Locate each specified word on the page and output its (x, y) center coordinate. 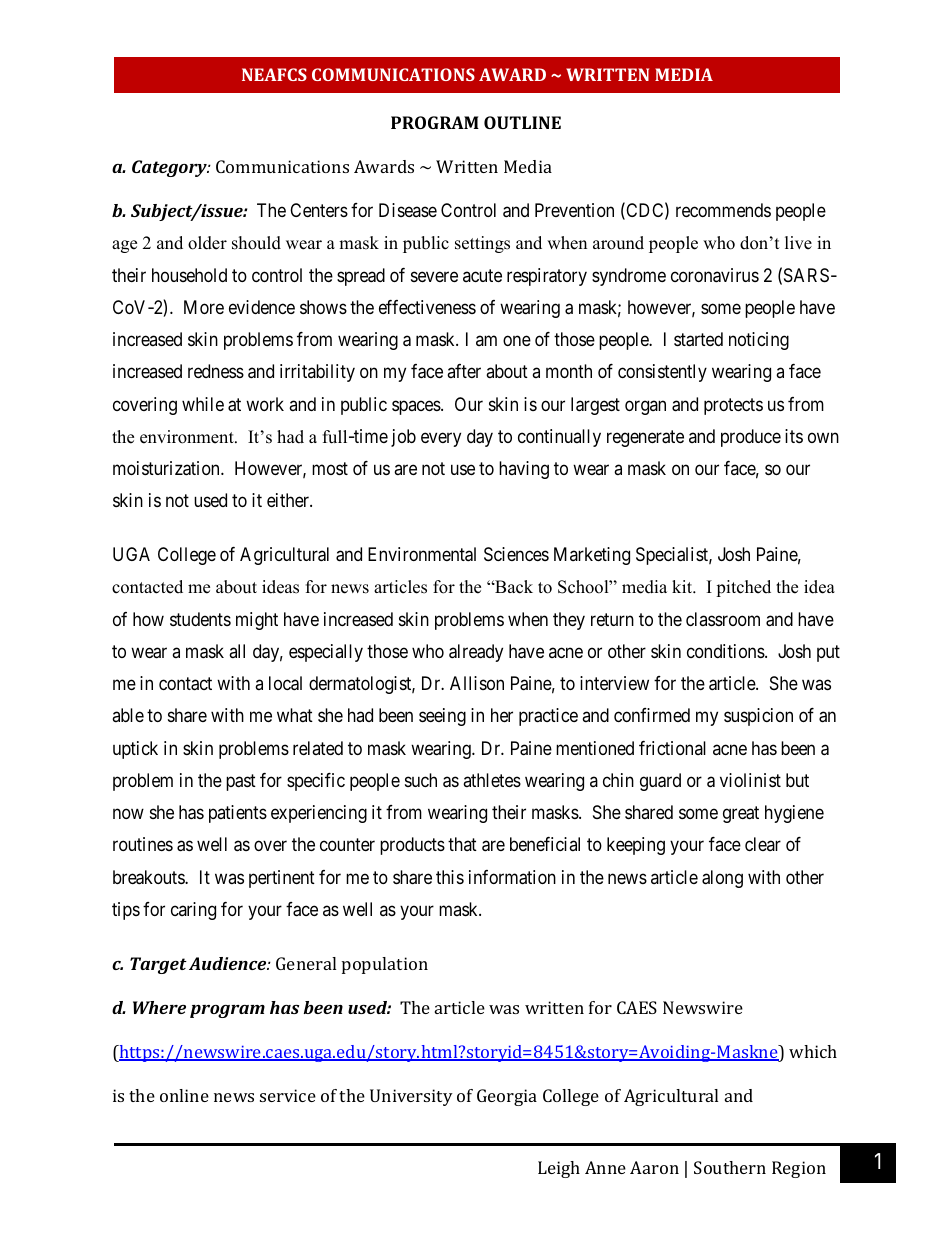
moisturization (167, 468)
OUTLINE (522, 122)
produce (751, 438)
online (184, 1095)
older (207, 243)
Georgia (507, 1097)
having (524, 470)
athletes (492, 780)
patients (238, 814)
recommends (723, 210)
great (741, 814)
